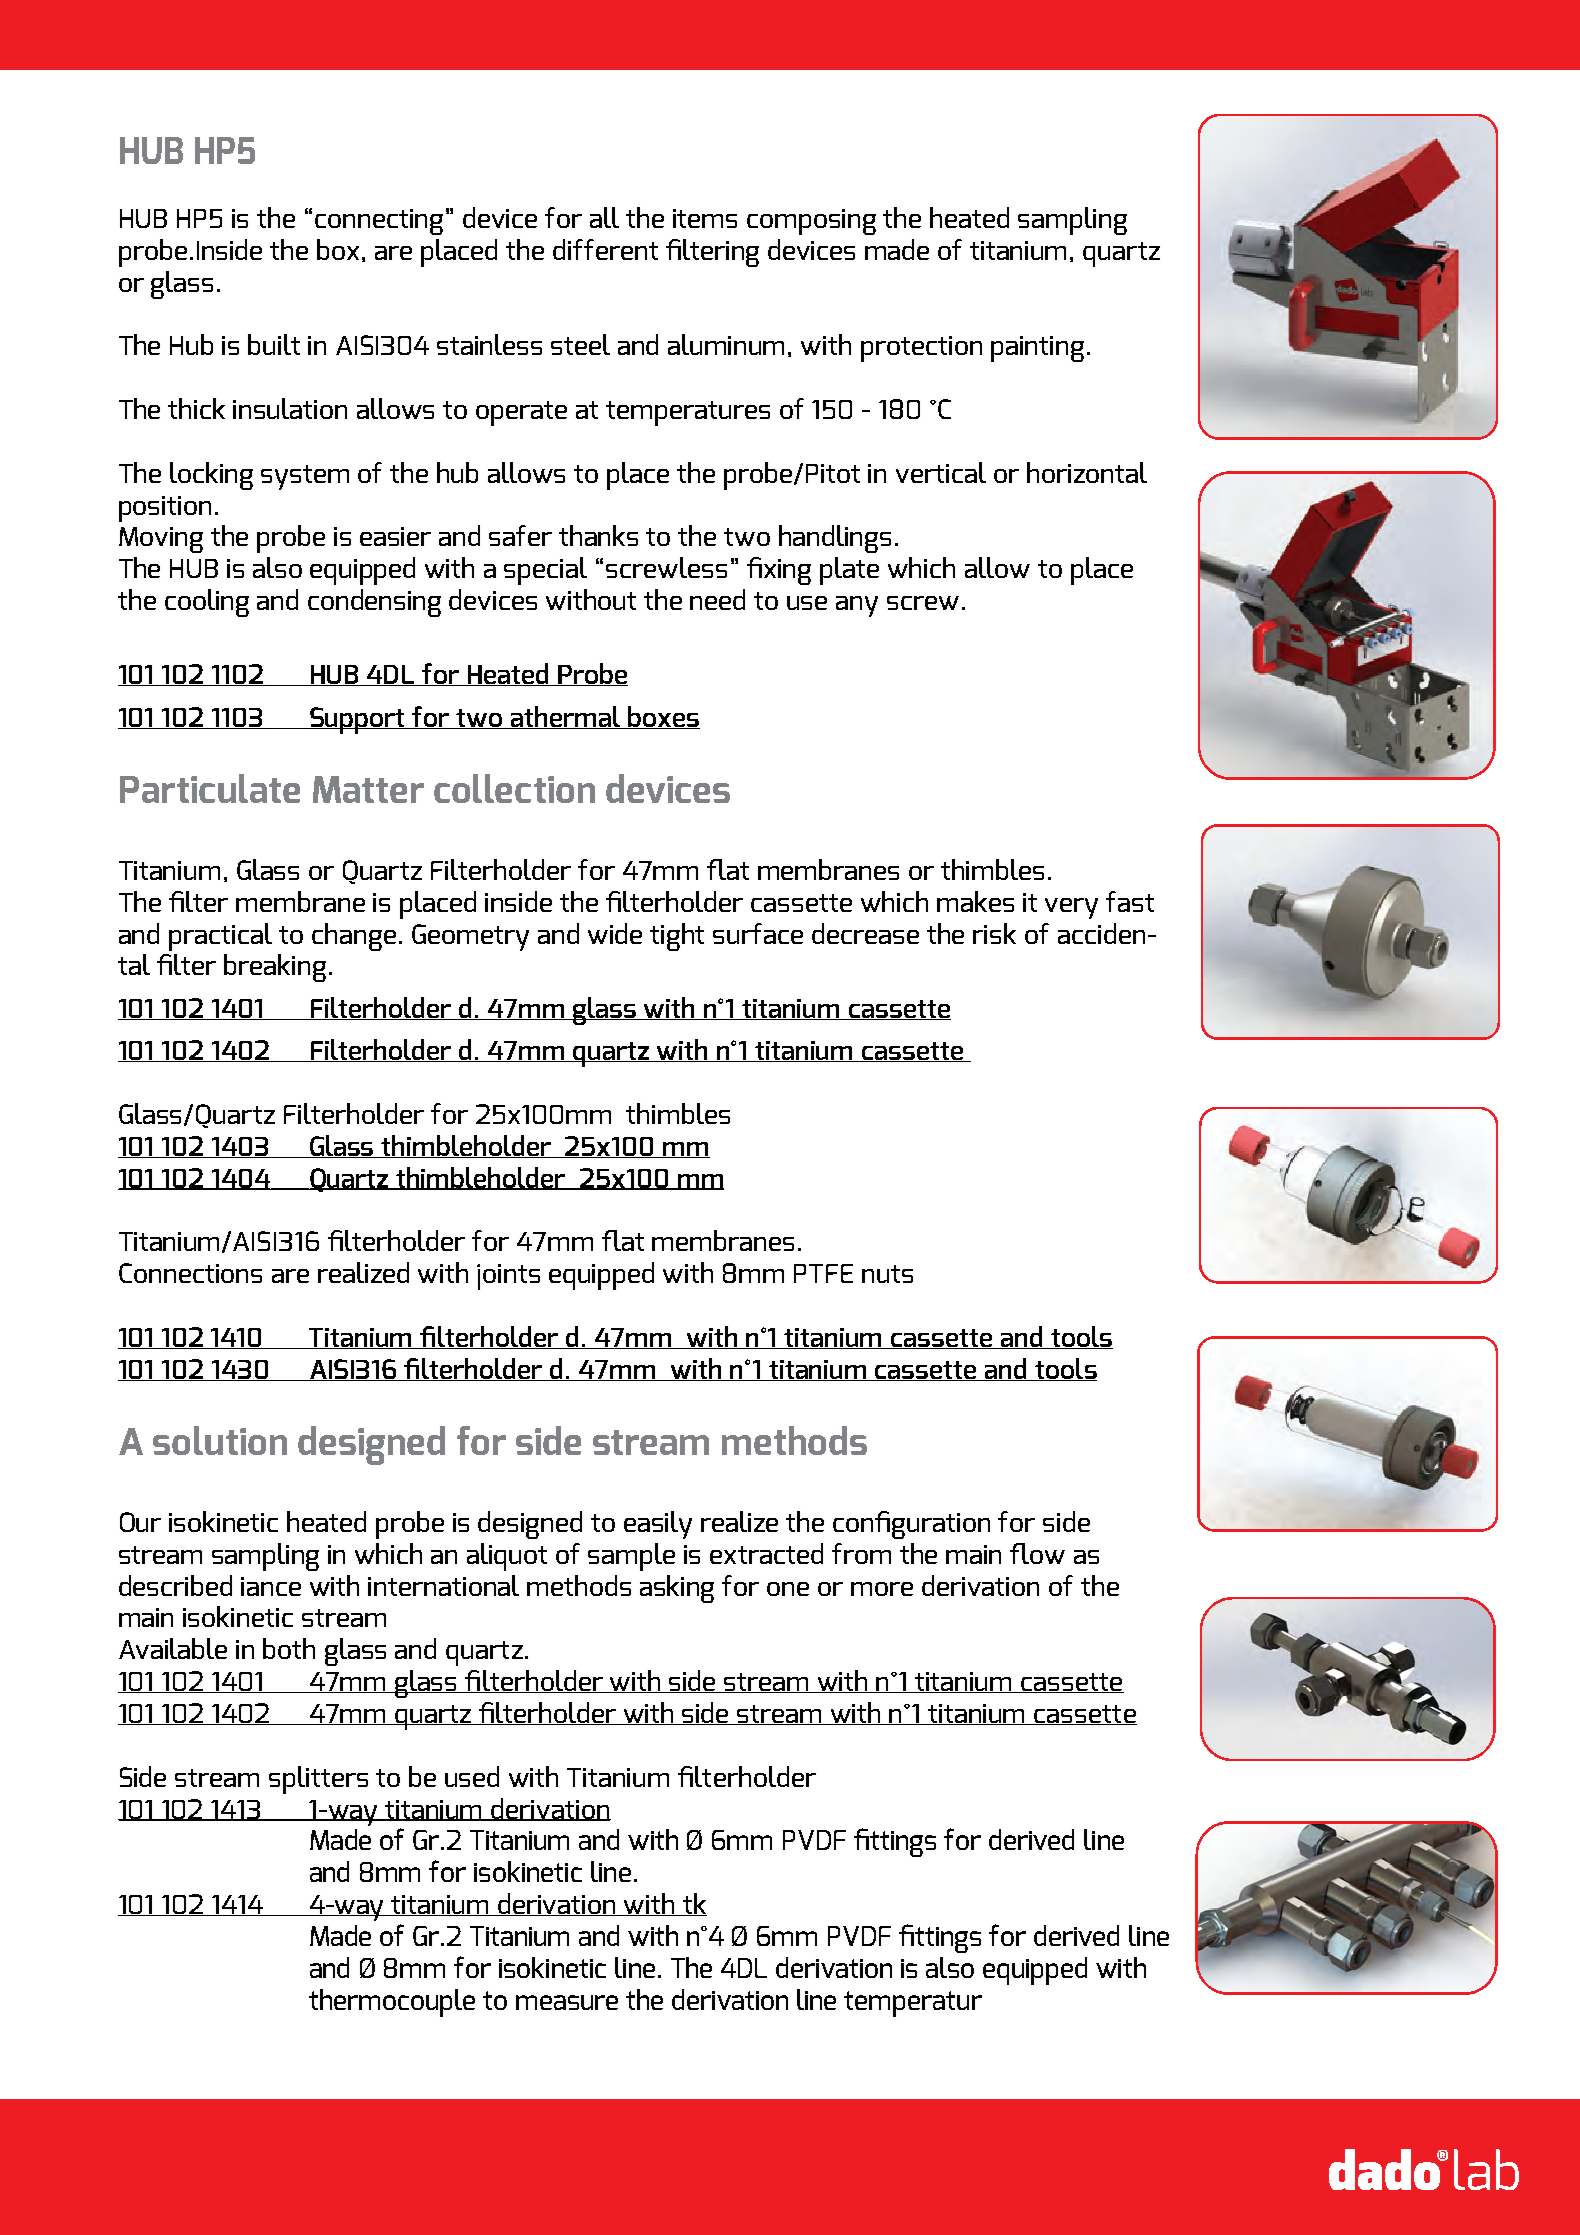 The height and width of the image is (2235, 1580). I want to click on breaking, so click(275, 968).
